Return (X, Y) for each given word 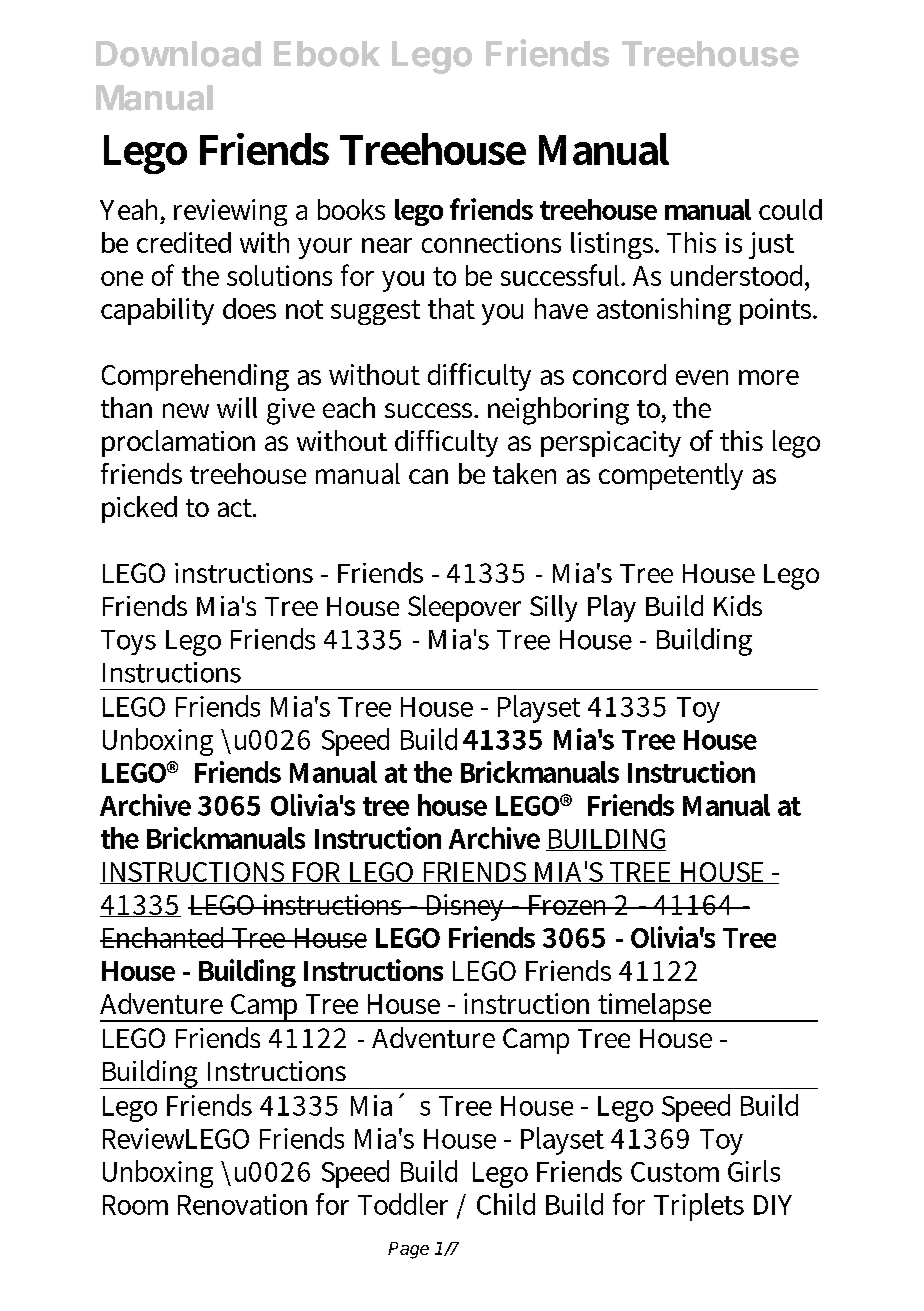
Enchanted (164, 937)
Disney (465, 907)
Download (178, 54)
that (451, 308)
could (790, 209)
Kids (738, 605)
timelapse (655, 1007)
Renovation (242, 1204)
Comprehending (195, 377)
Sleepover (464, 608)
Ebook (327, 54)
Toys (128, 642)
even (702, 377)
